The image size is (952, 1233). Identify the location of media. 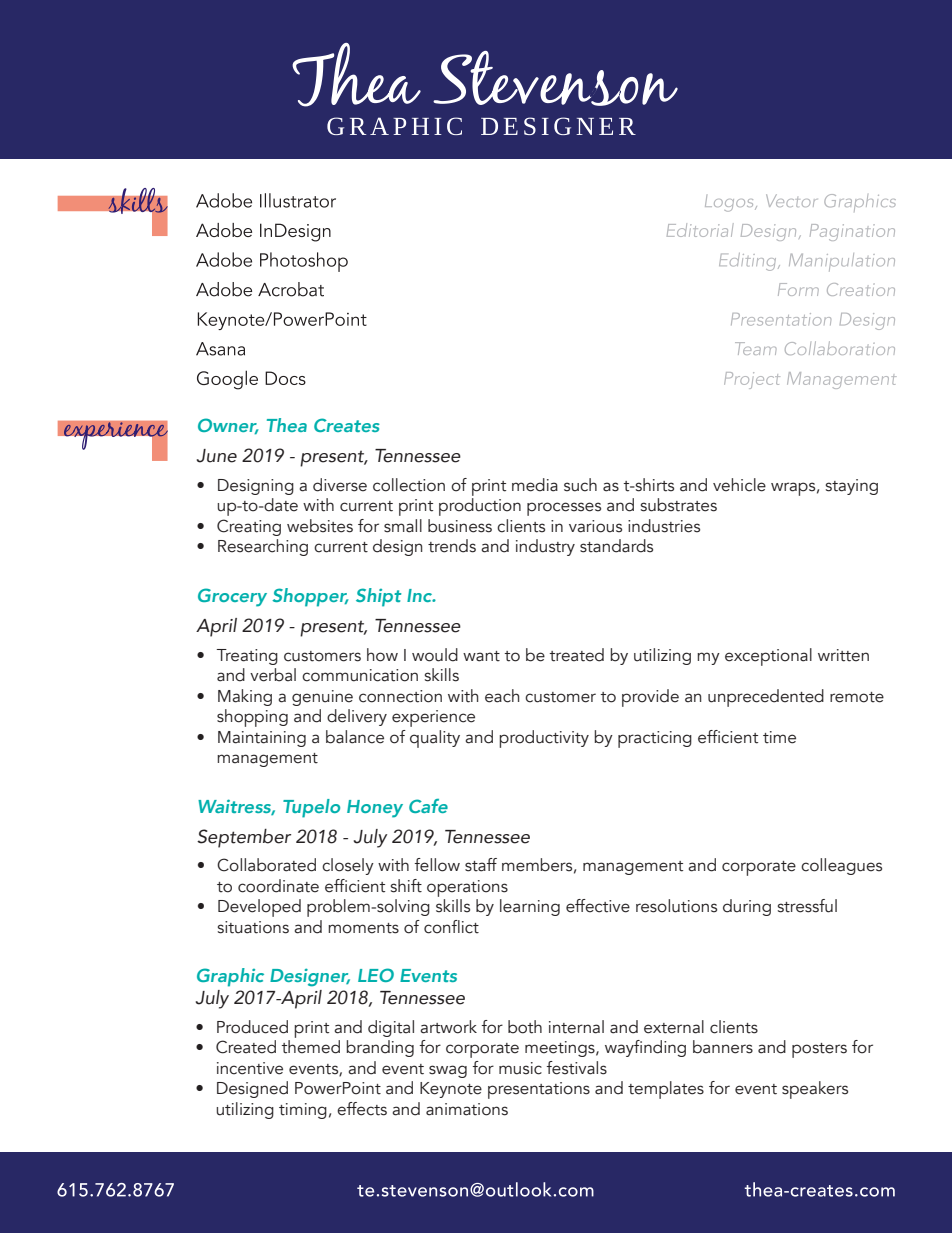
(535, 485).
